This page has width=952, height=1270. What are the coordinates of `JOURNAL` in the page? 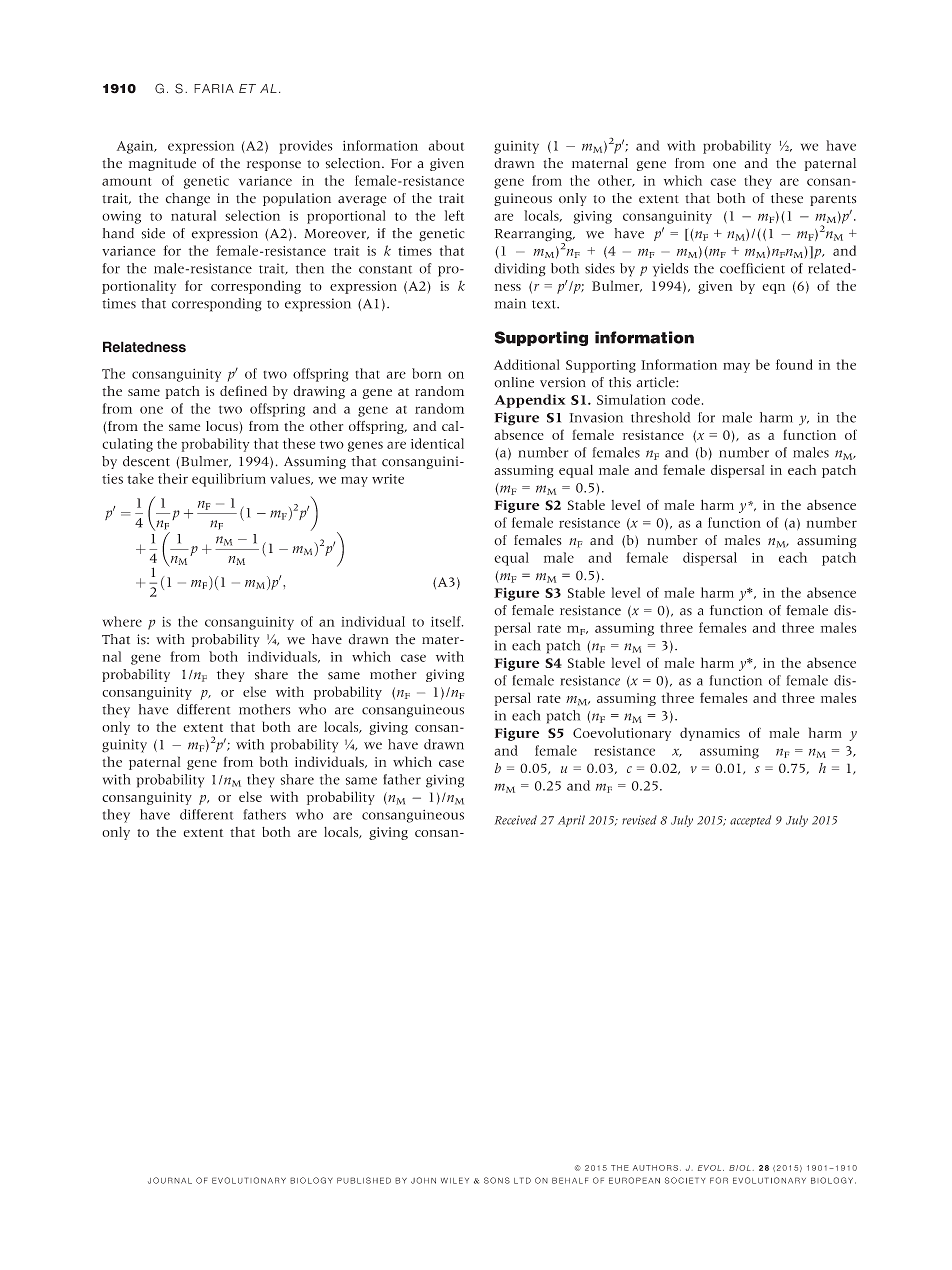 It's located at (170, 1180).
